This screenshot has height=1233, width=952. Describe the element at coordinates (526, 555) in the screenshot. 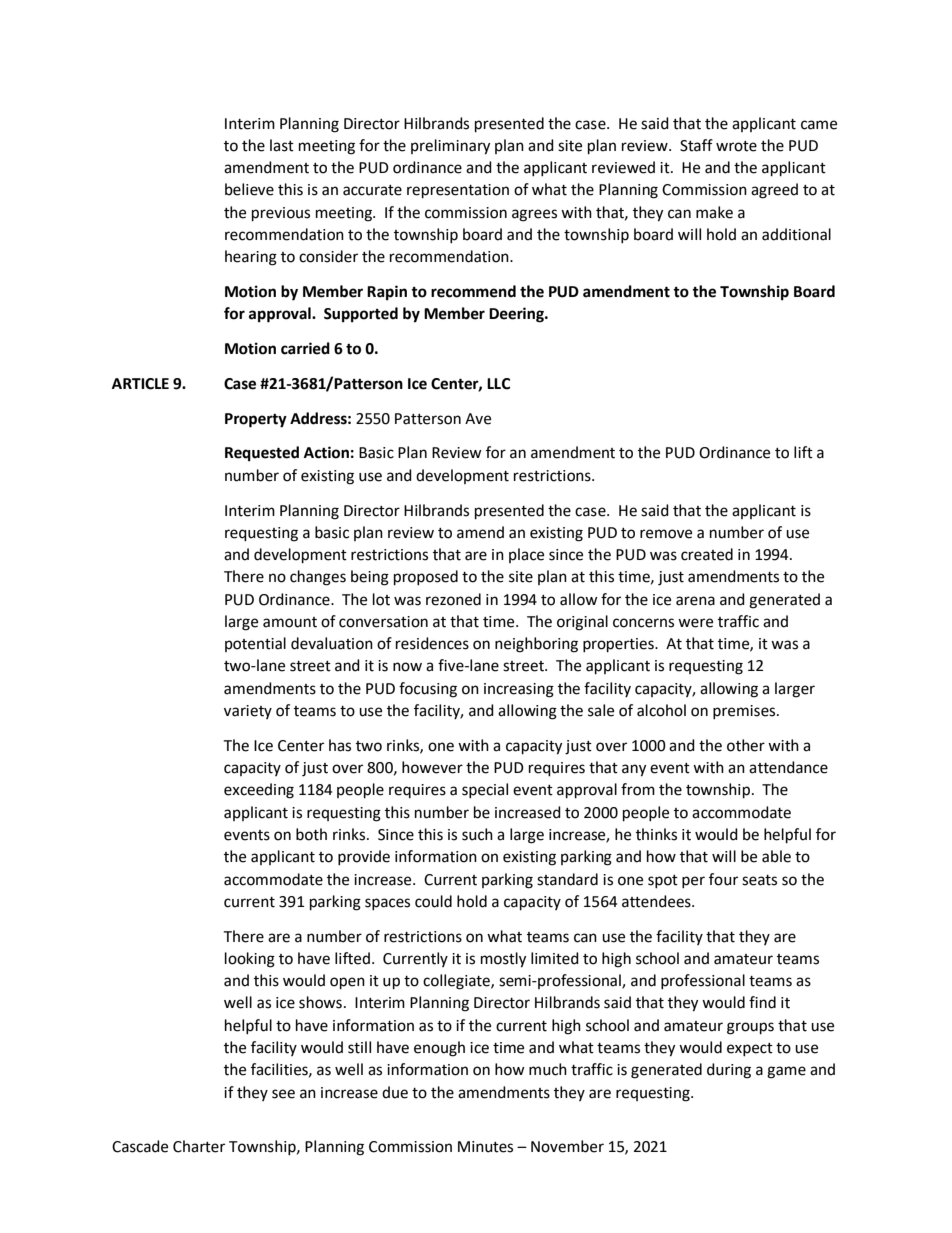

I see `place` at that location.
